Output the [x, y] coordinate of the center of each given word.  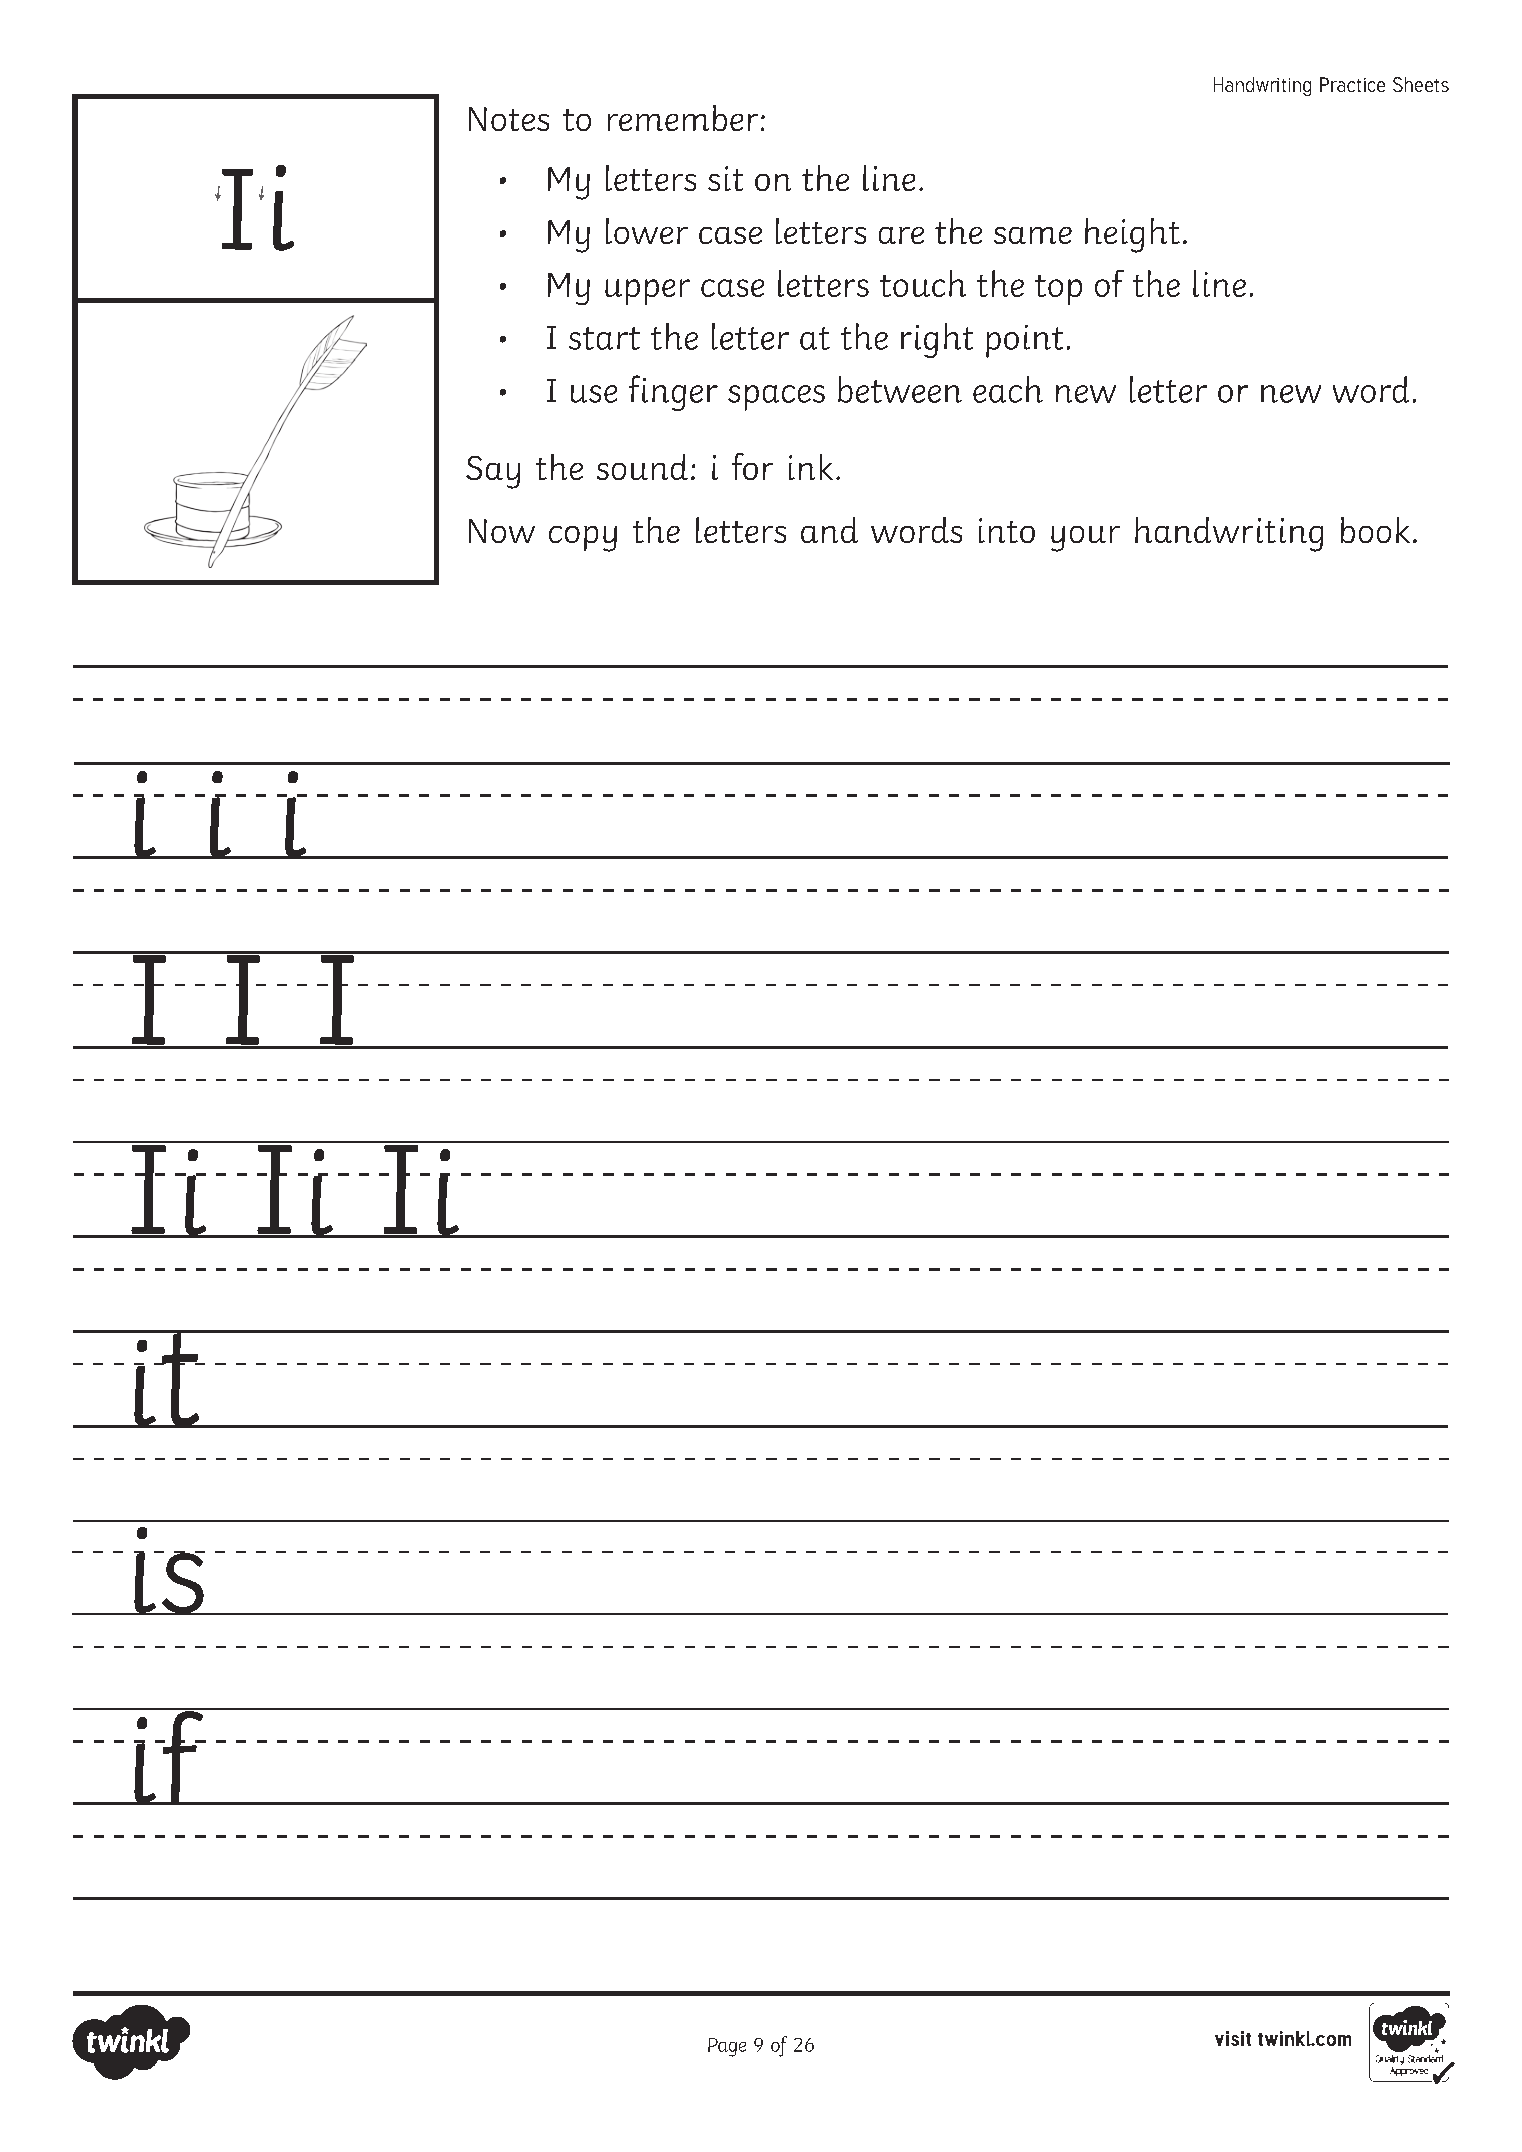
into [1007, 530]
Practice [1352, 84]
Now [502, 531]
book [1375, 530]
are [901, 235]
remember [683, 118]
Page [727, 2047]
